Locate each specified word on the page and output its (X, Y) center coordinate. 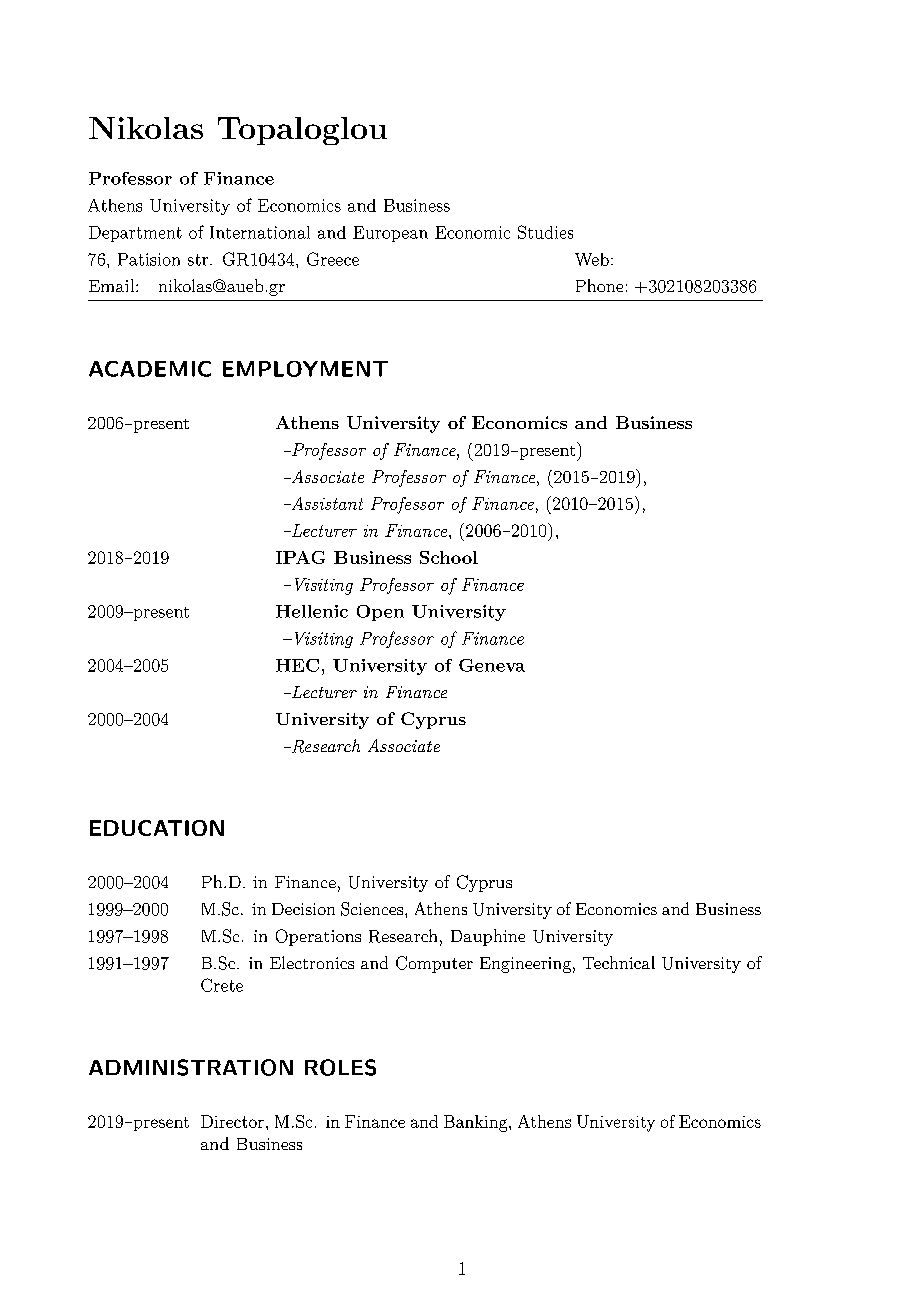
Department (135, 234)
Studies (545, 232)
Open (380, 613)
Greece (333, 259)
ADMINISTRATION (191, 1067)
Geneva (492, 665)
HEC (297, 665)
